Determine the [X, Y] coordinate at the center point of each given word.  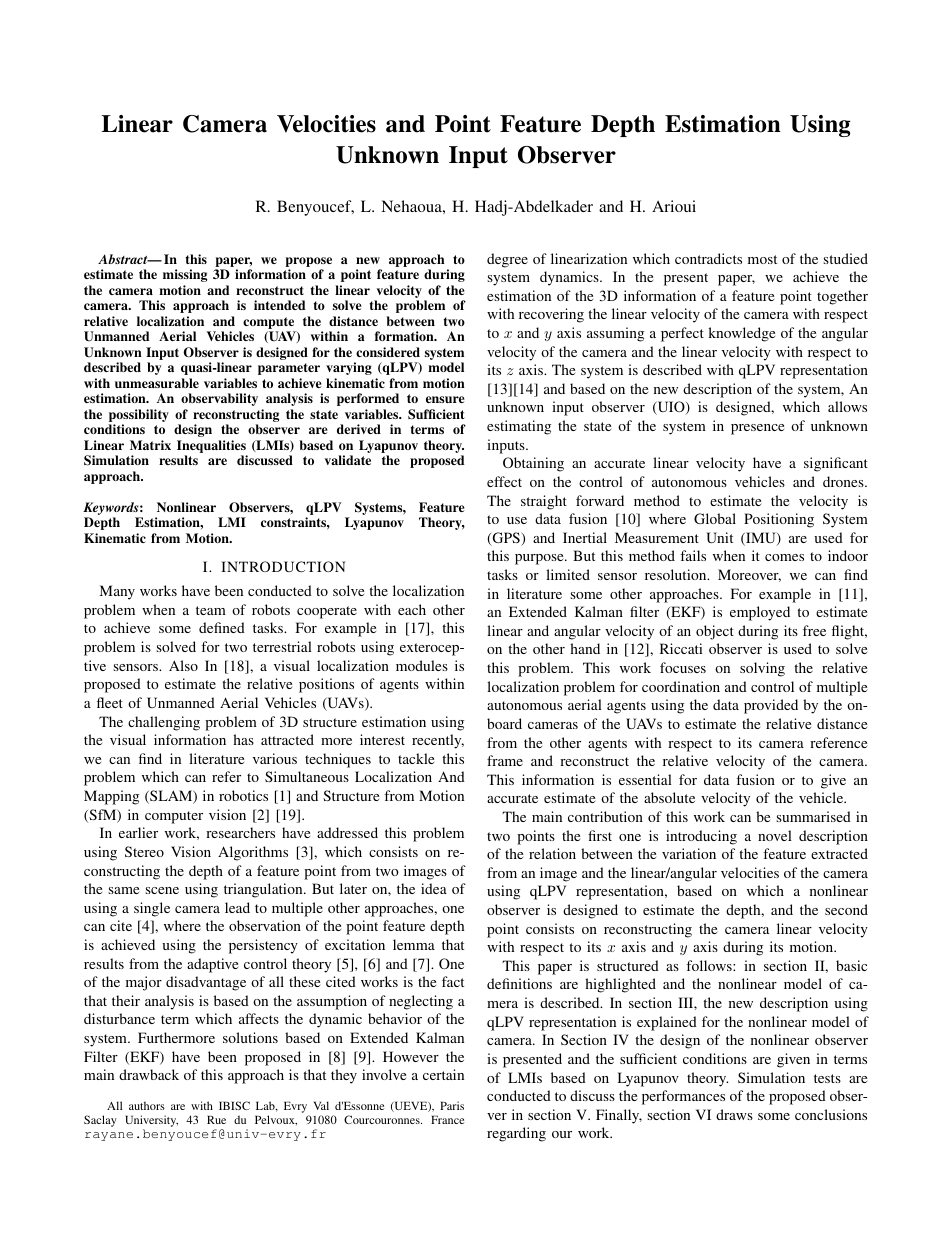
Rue [216, 1119]
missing [185, 275]
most [762, 259]
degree [507, 260]
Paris [452, 1105]
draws [734, 1114]
